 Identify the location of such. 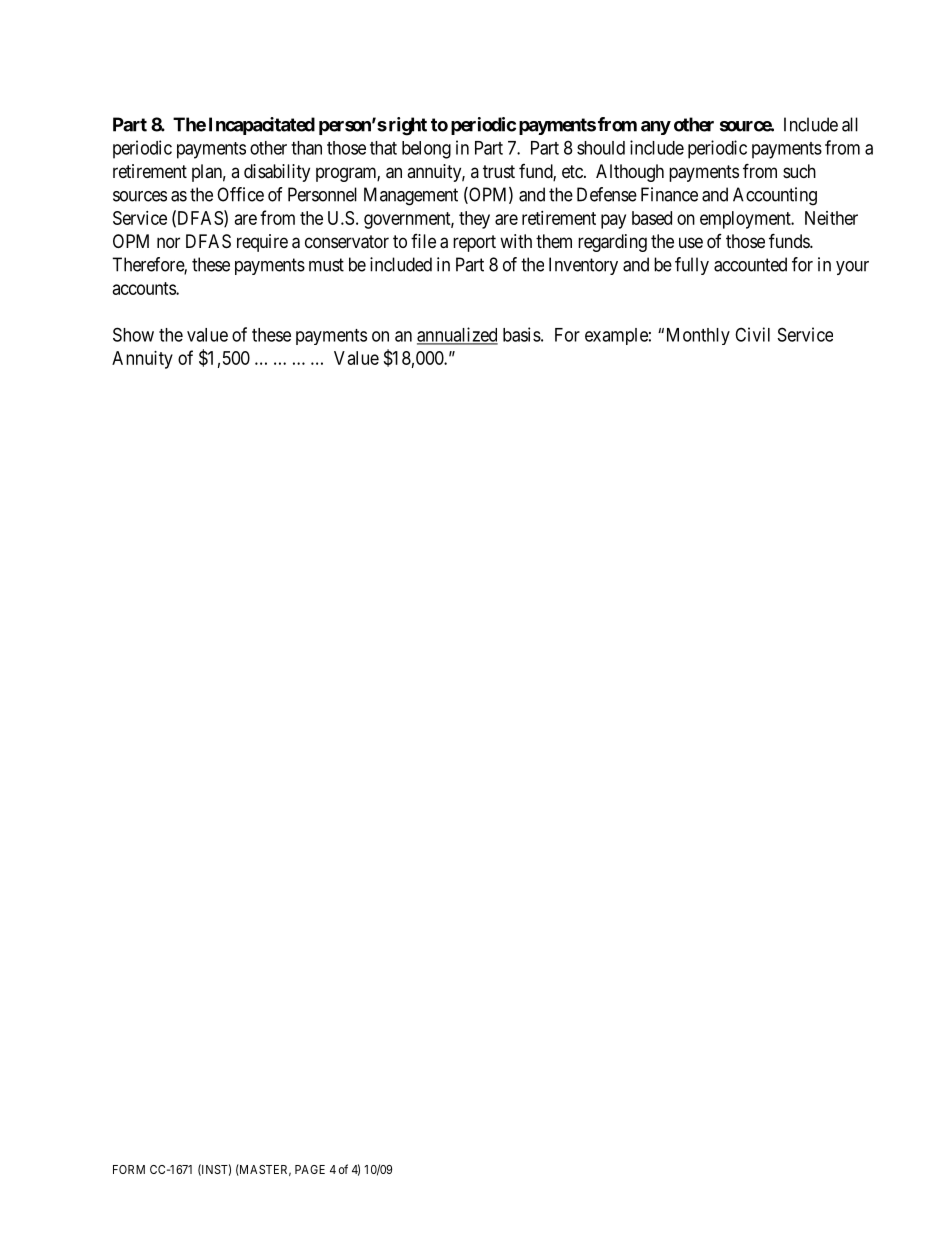
(799, 171).
